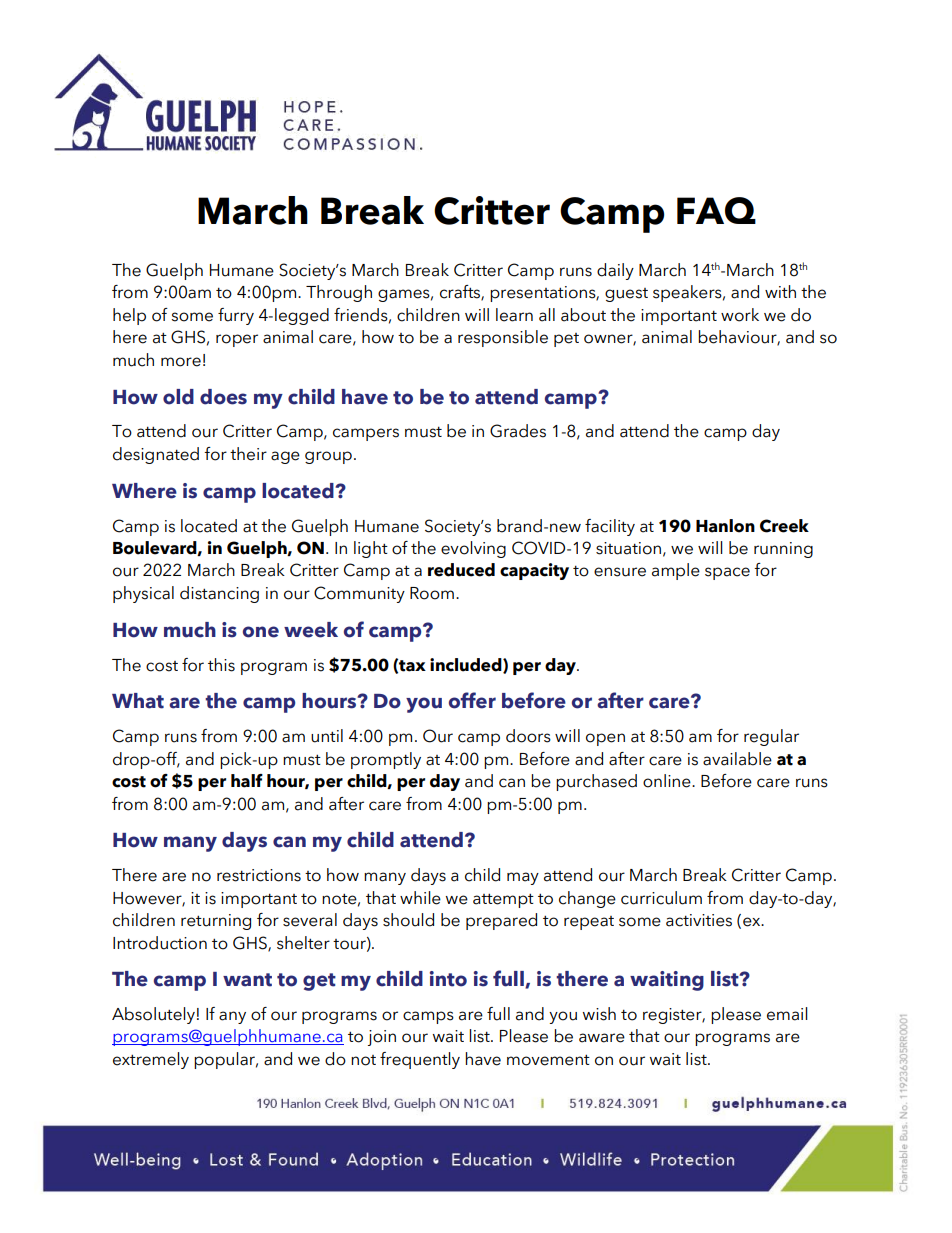 The width and height of the screenshot is (952, 1233). Describe the element at coordinates (236, 316) in the screenshot. I see `furry` at that location.
